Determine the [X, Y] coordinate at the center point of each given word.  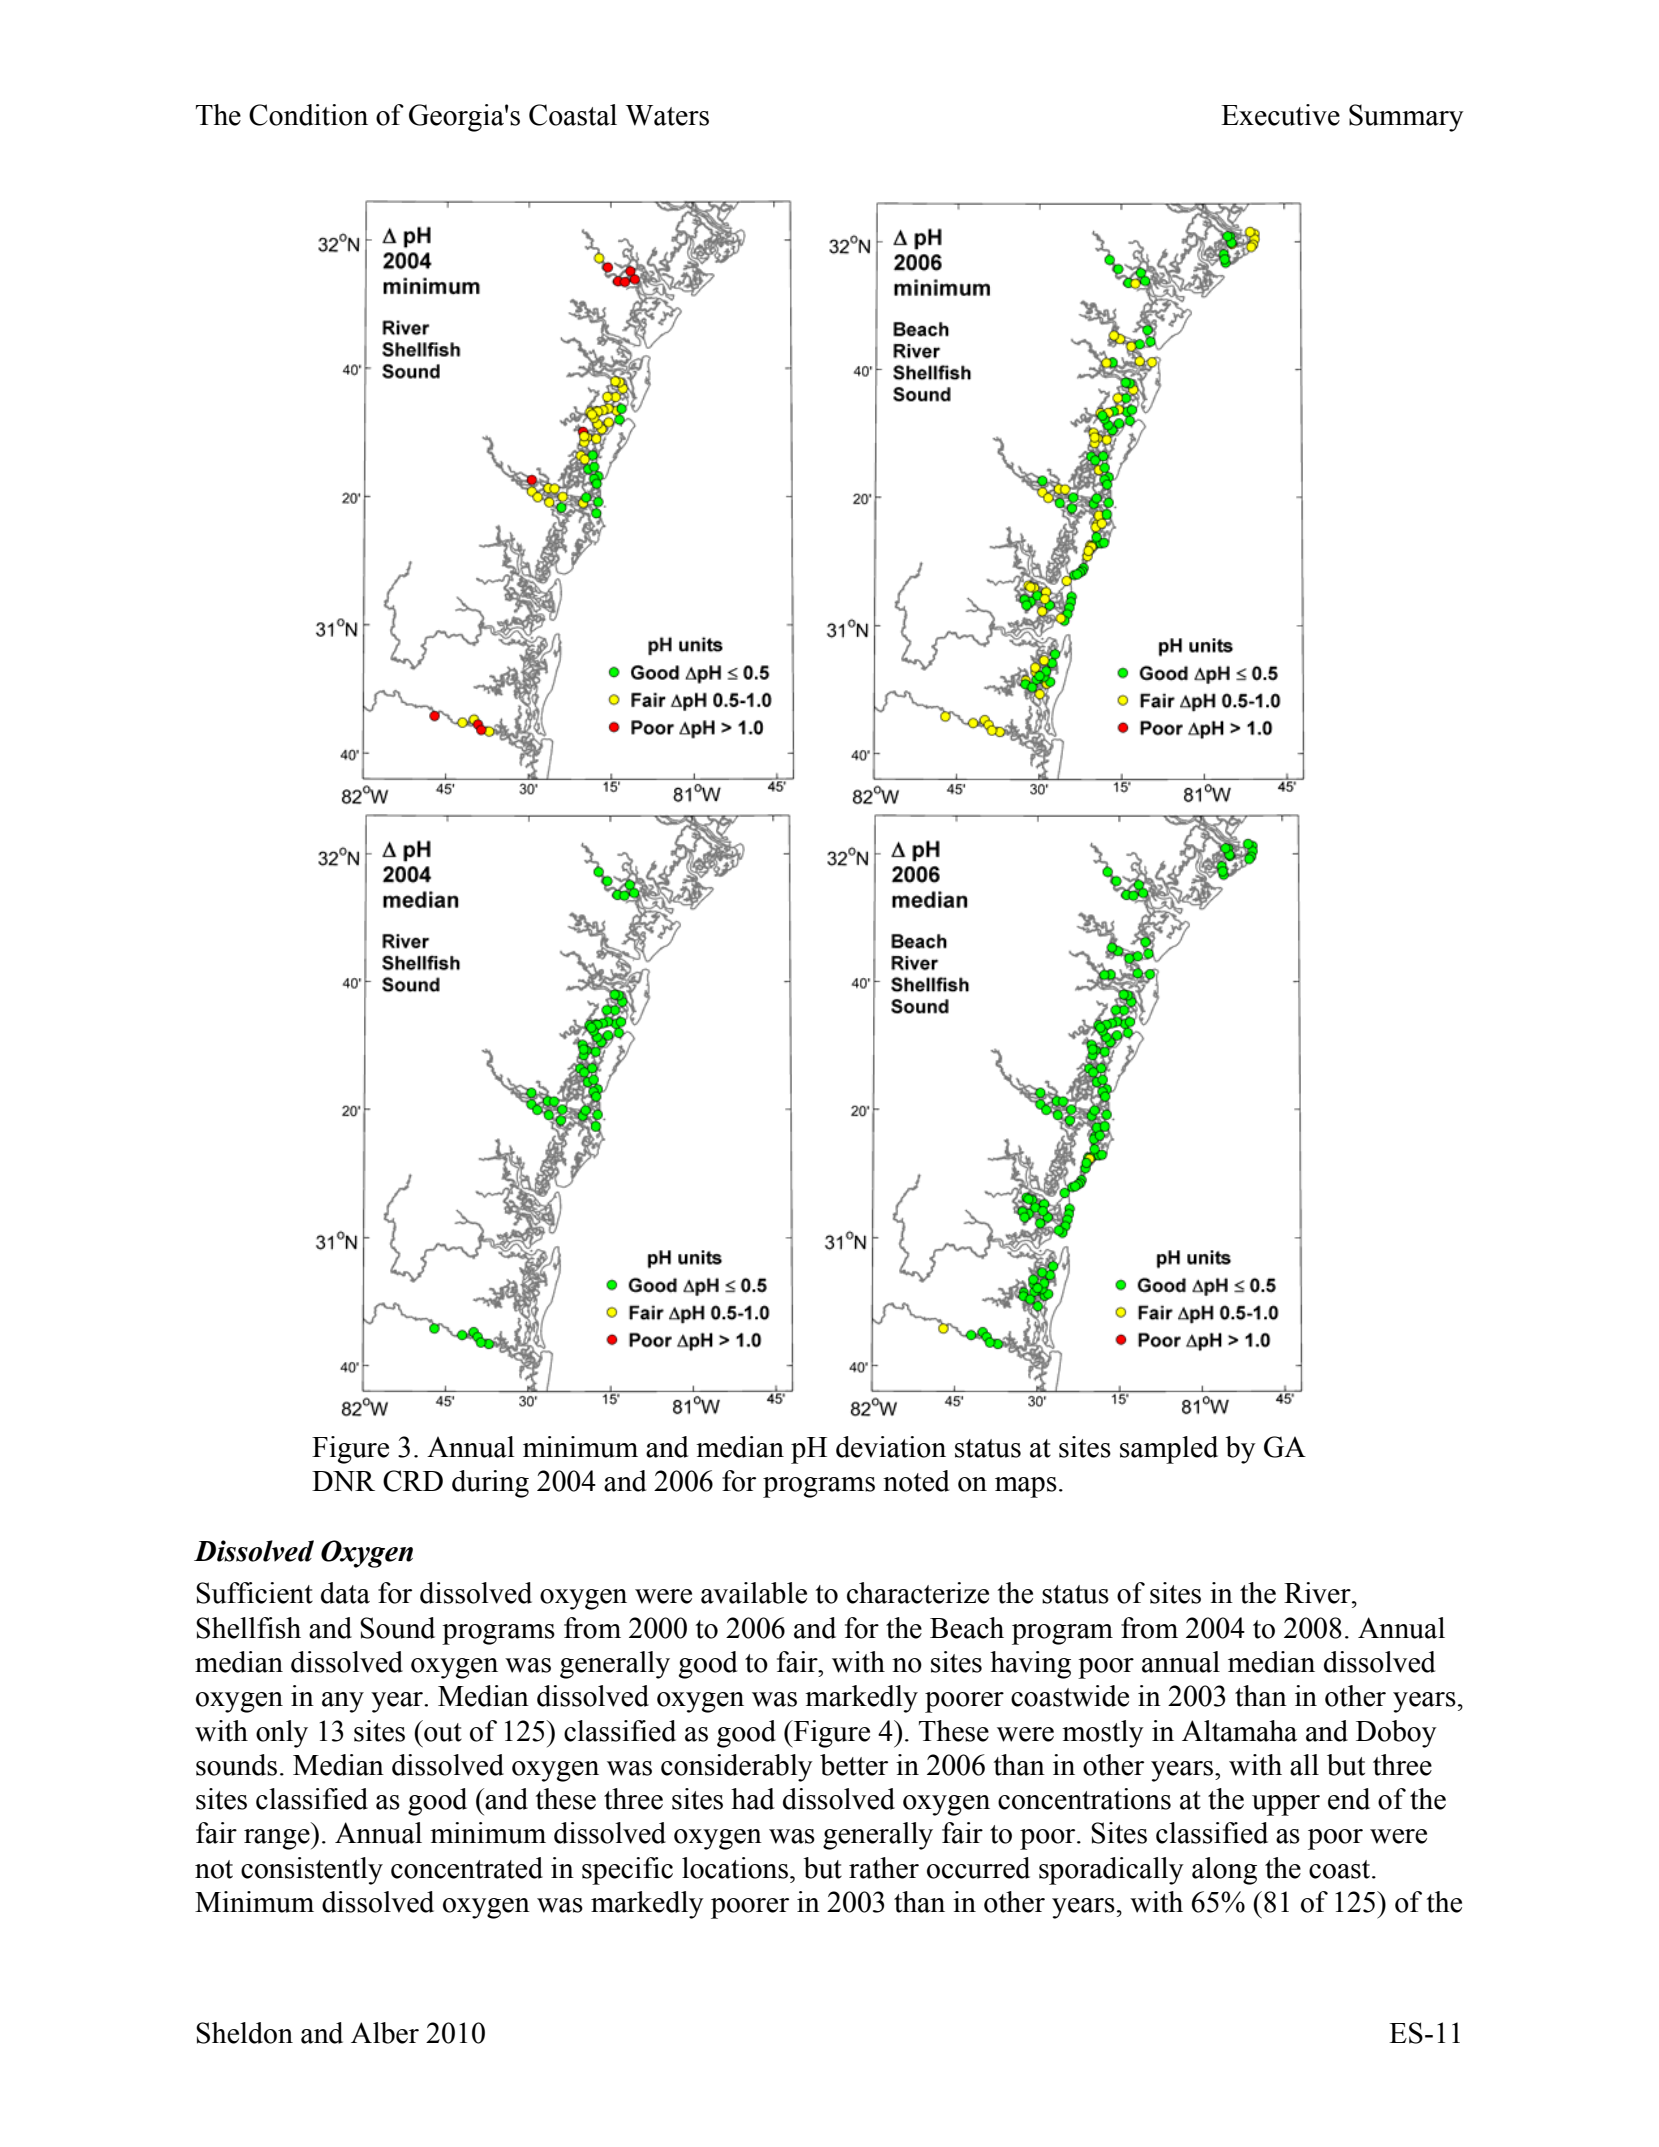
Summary [1406, 118]
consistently [312, 1871]
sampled [1169, 1450]
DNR [343, 1481]
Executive [1280, 115]
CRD [413, 1481]
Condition [308, 115]
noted [916, 1481]
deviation [891, 1447]
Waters [667, 115]
